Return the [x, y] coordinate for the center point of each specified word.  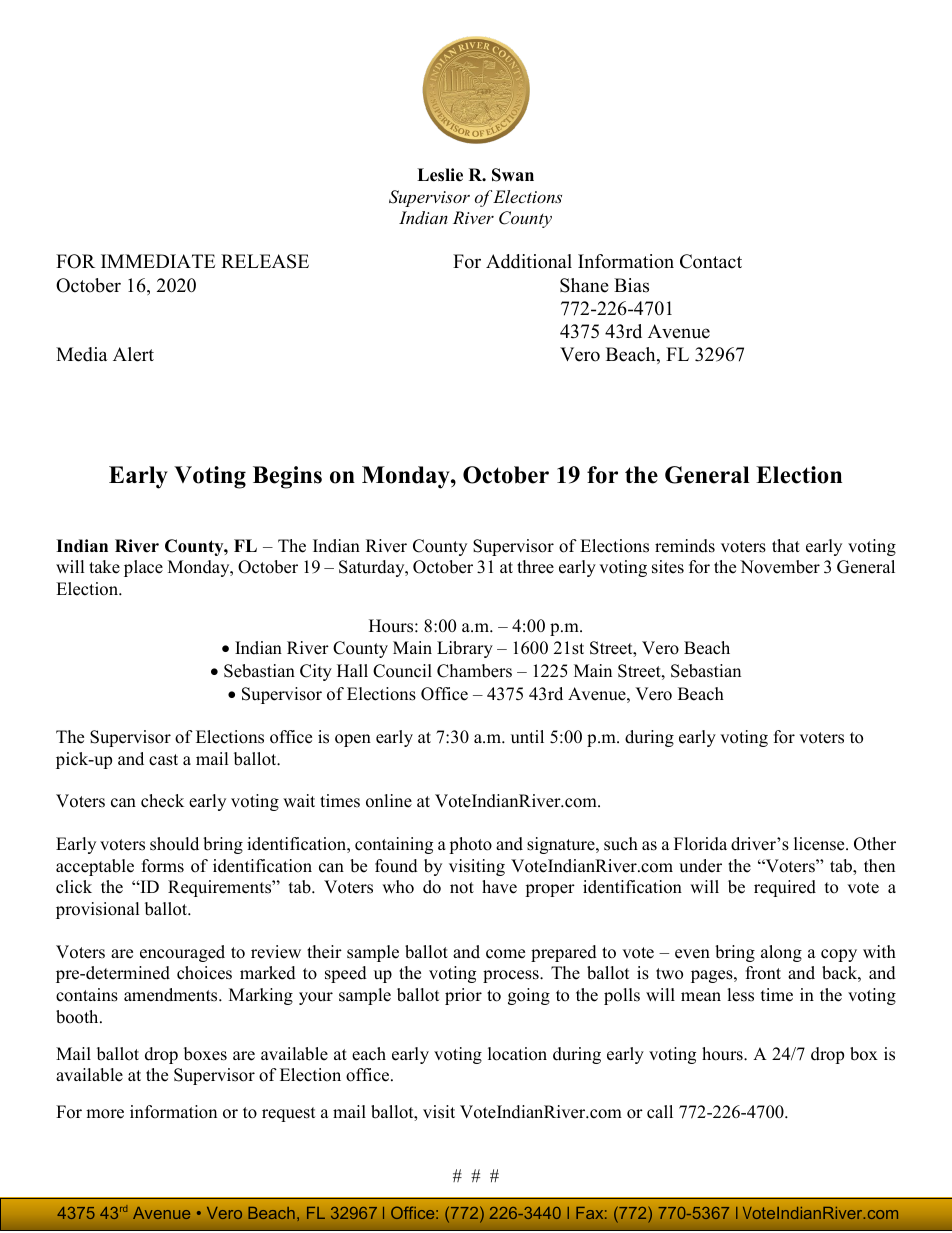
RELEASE [265, 261]
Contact [711, 261]
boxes [205, 1054]
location [517, 1054]
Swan [513, 175]
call [660, 1112]
